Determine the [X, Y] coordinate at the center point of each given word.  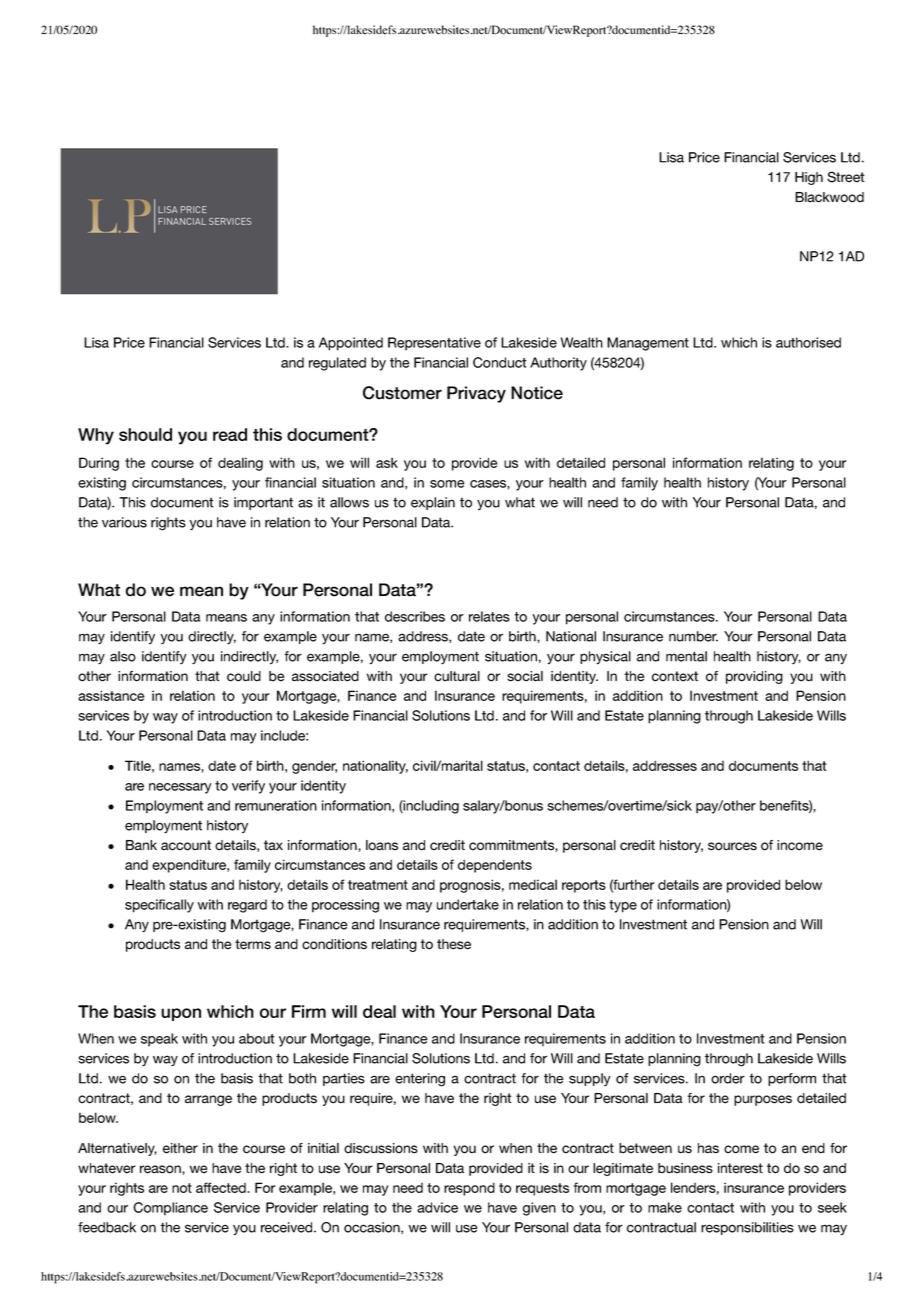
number [693, 636]
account [186, 845]
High [809, 178]
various [124, 522]
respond [469, 1189]
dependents [495, 866]
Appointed [351, 344]
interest [740, 1168]
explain [433, 503]
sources [732, 846]
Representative [434, 344]
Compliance [170, 1209]
